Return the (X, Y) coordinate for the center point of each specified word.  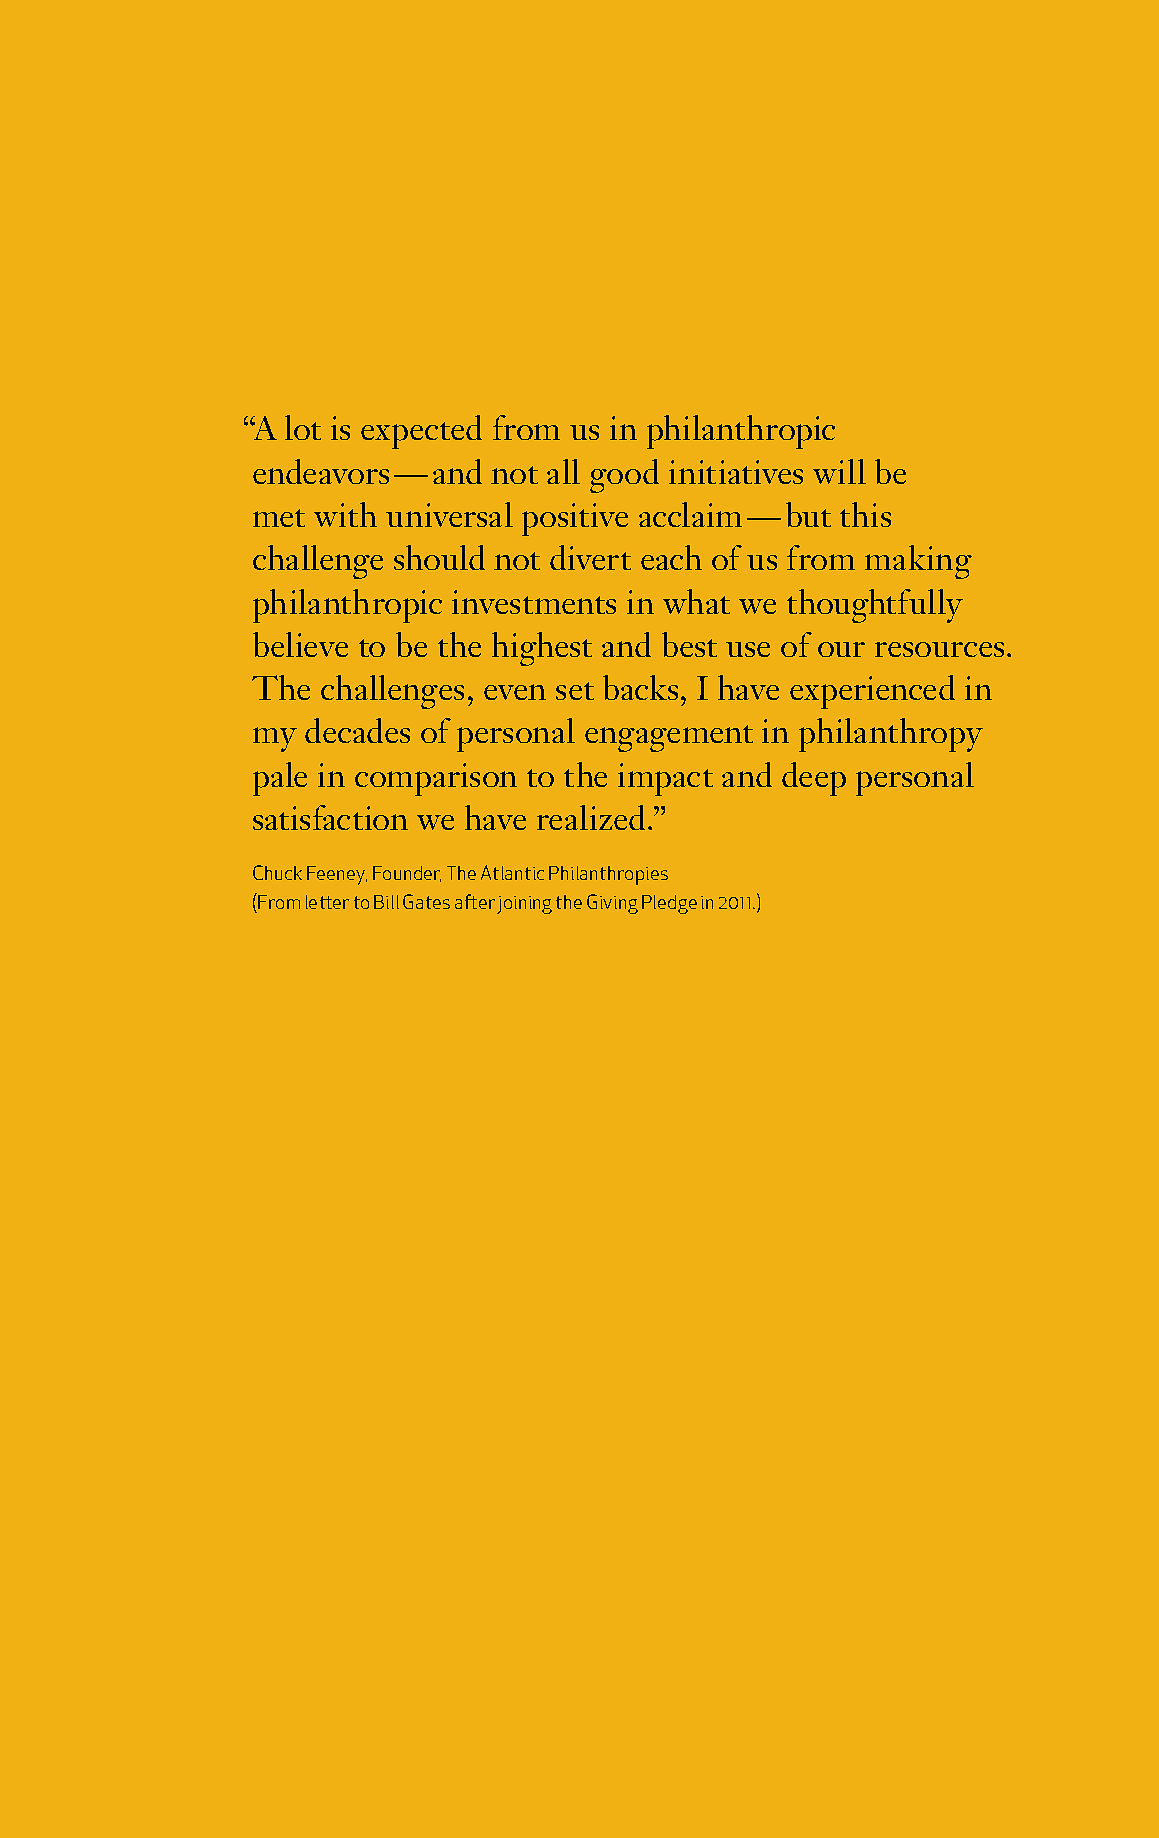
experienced (872, 692)
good (624, 476)
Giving (612, 904)
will (839, 471)
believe (300, 644)
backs (640, 687)
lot (303, 427)
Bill (386, 902)
